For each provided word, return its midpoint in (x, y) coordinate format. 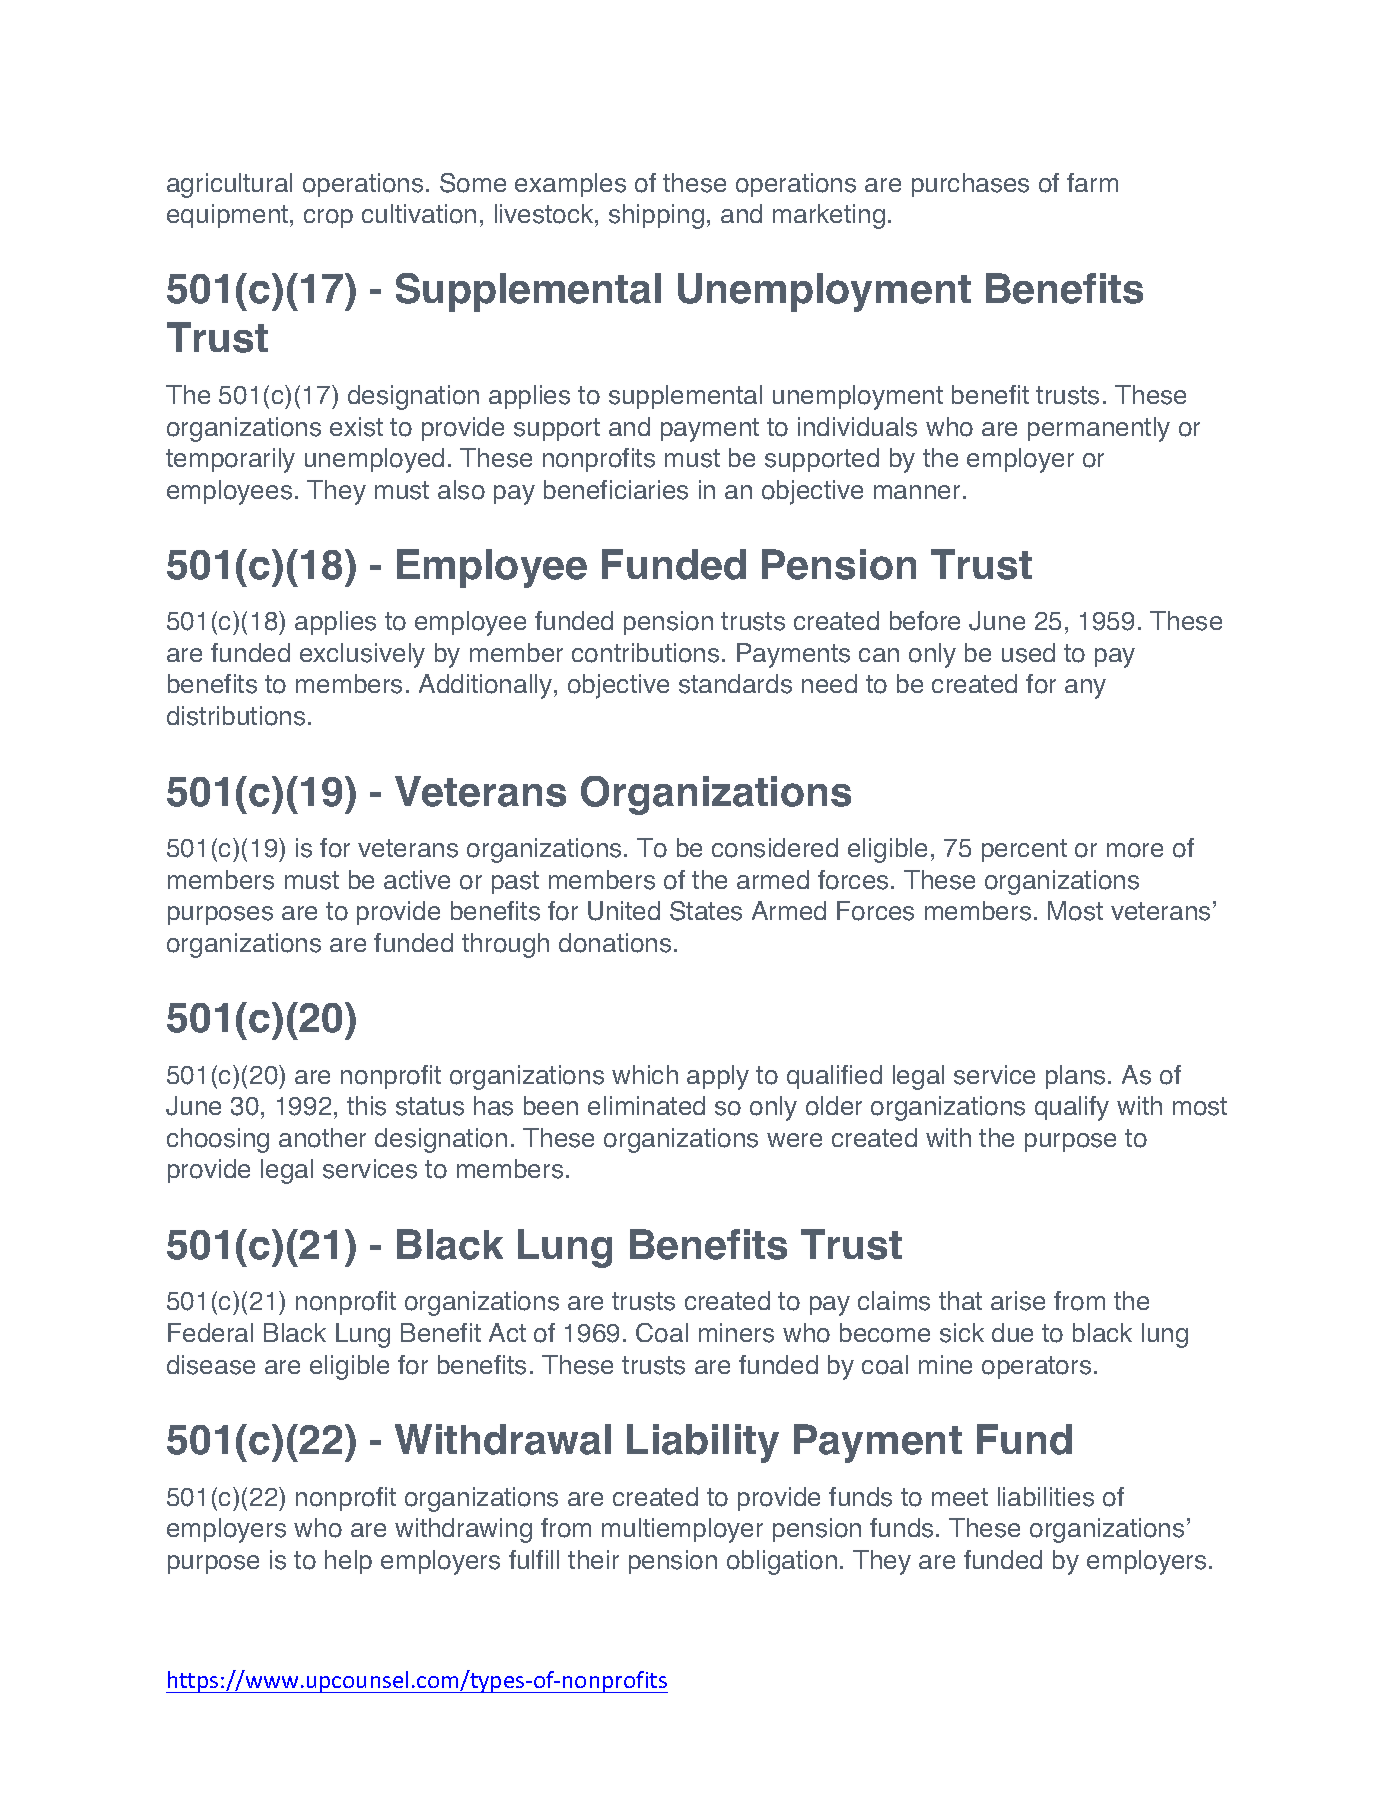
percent (1024, 850)
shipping (656, 216)
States (706, 911)
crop (328, 218)
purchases (970, 185)
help (348, 1562)
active (417, 879)
